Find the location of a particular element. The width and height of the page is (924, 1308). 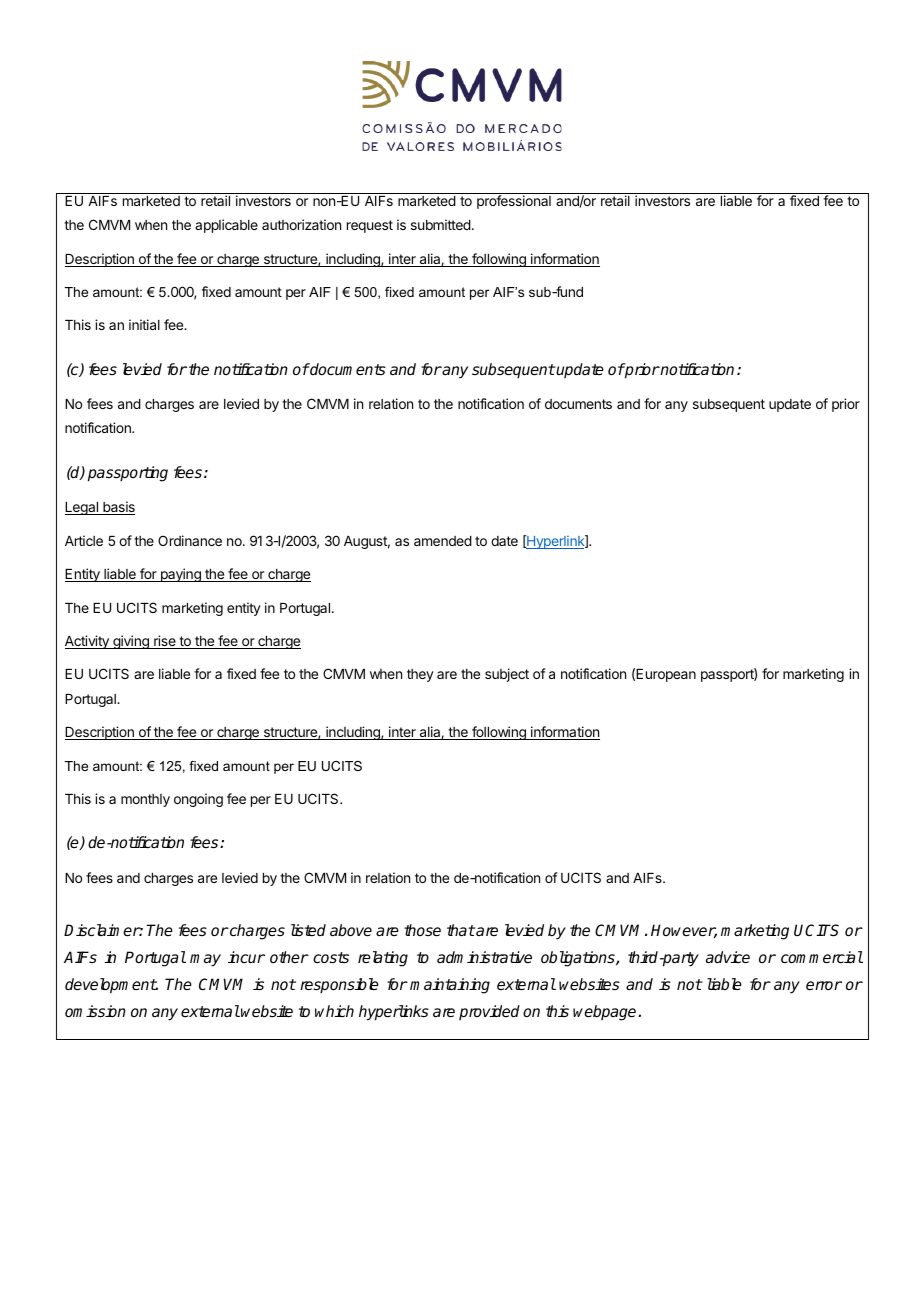

ongoing is located at coordinates (198, 800).
